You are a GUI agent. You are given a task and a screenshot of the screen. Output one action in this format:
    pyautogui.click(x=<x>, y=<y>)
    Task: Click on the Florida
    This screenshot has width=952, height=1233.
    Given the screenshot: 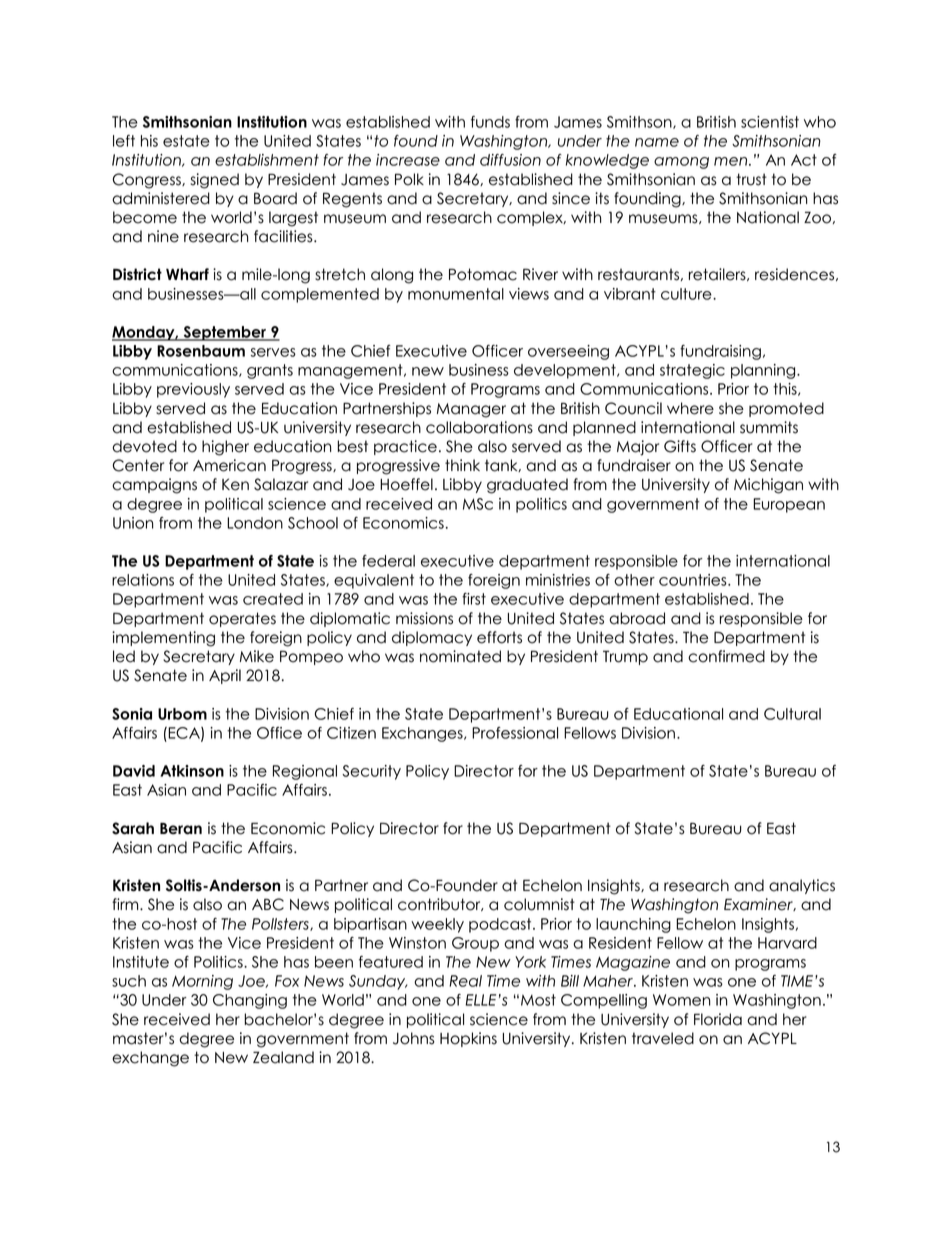 What is the action you would take?
    pyautogui.click(x=718, y=1019)
